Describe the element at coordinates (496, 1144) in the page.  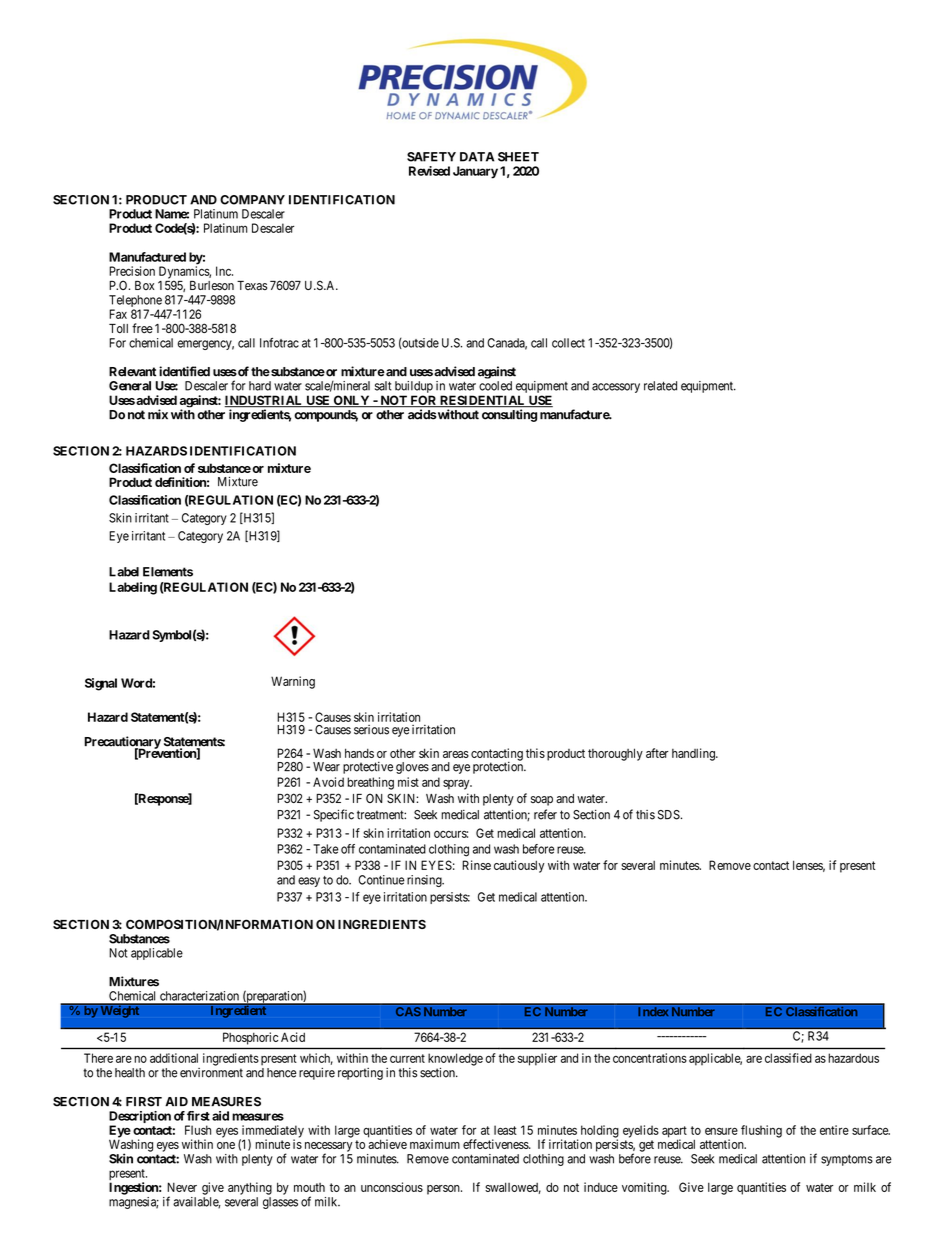
I see `effectiveness` at that location.
